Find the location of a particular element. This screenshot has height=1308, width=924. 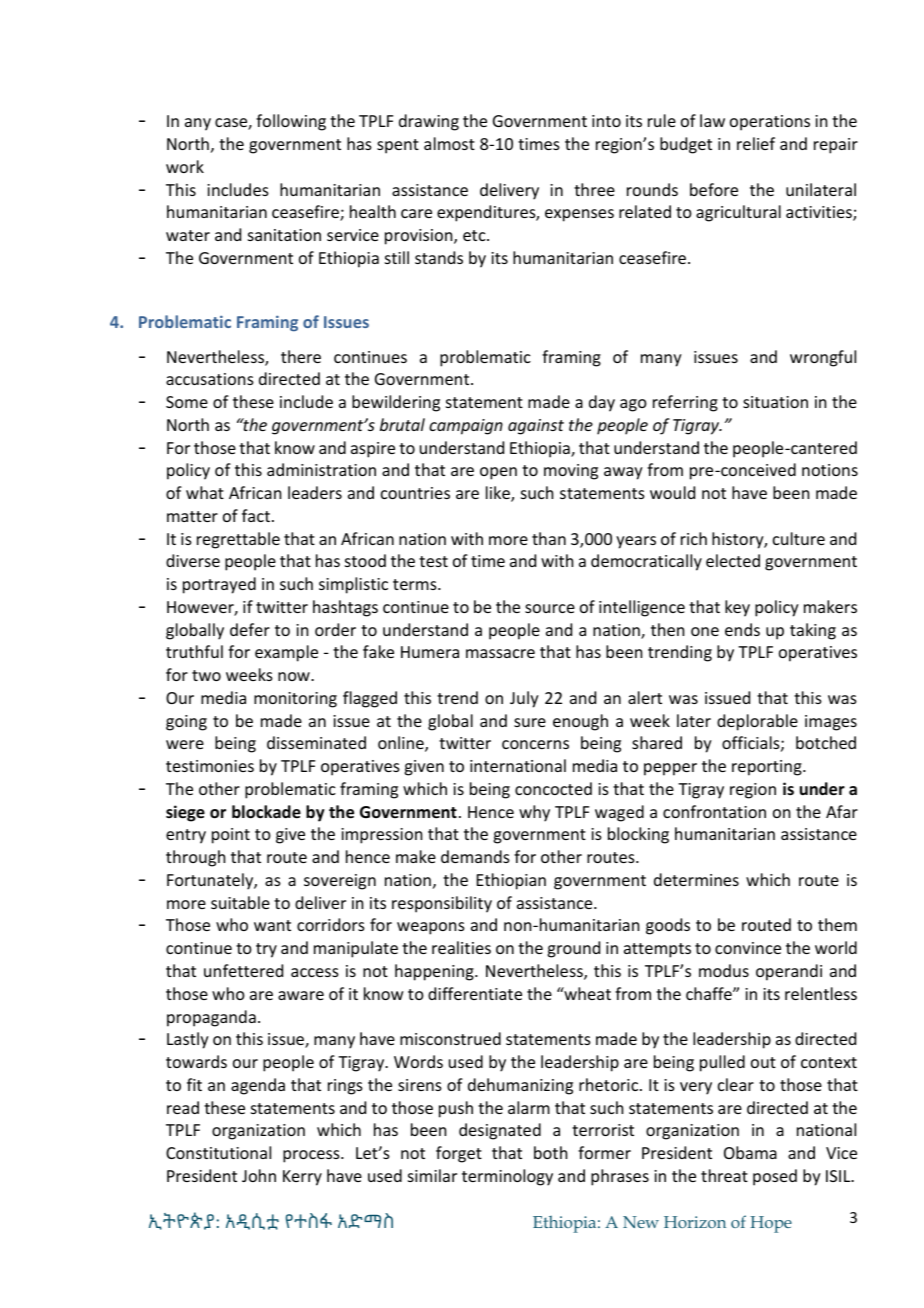

point is located at coordinates (231, 836).
